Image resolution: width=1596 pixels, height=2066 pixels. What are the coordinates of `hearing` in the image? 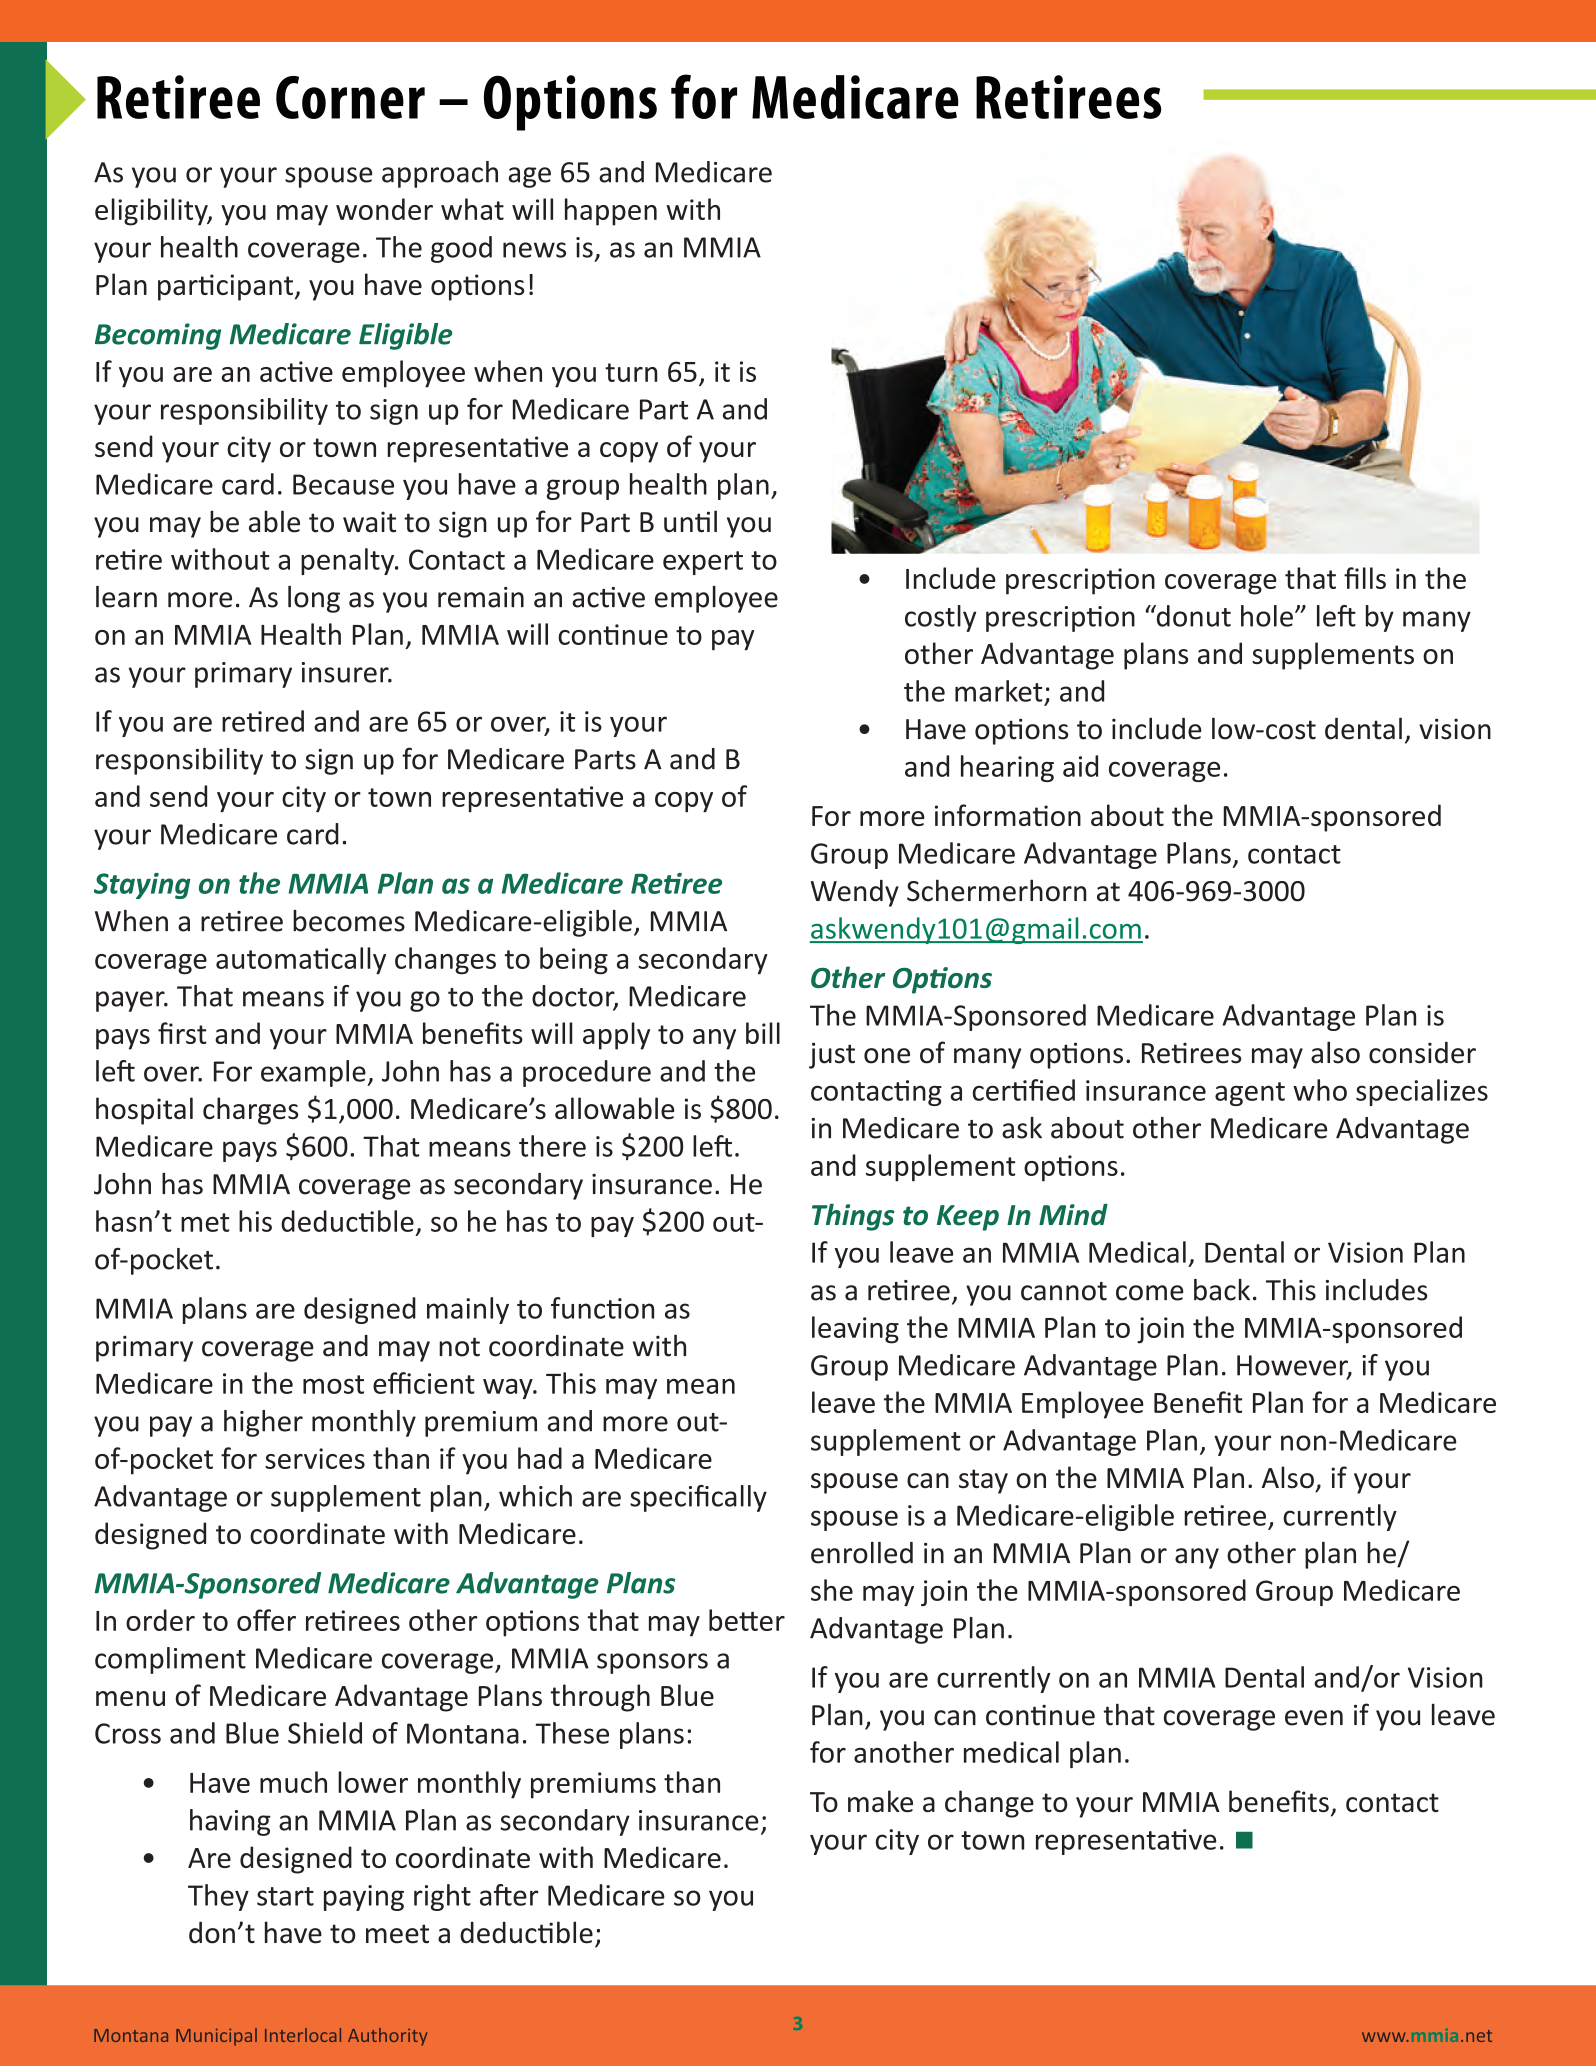 It's located at (1007, 768).
